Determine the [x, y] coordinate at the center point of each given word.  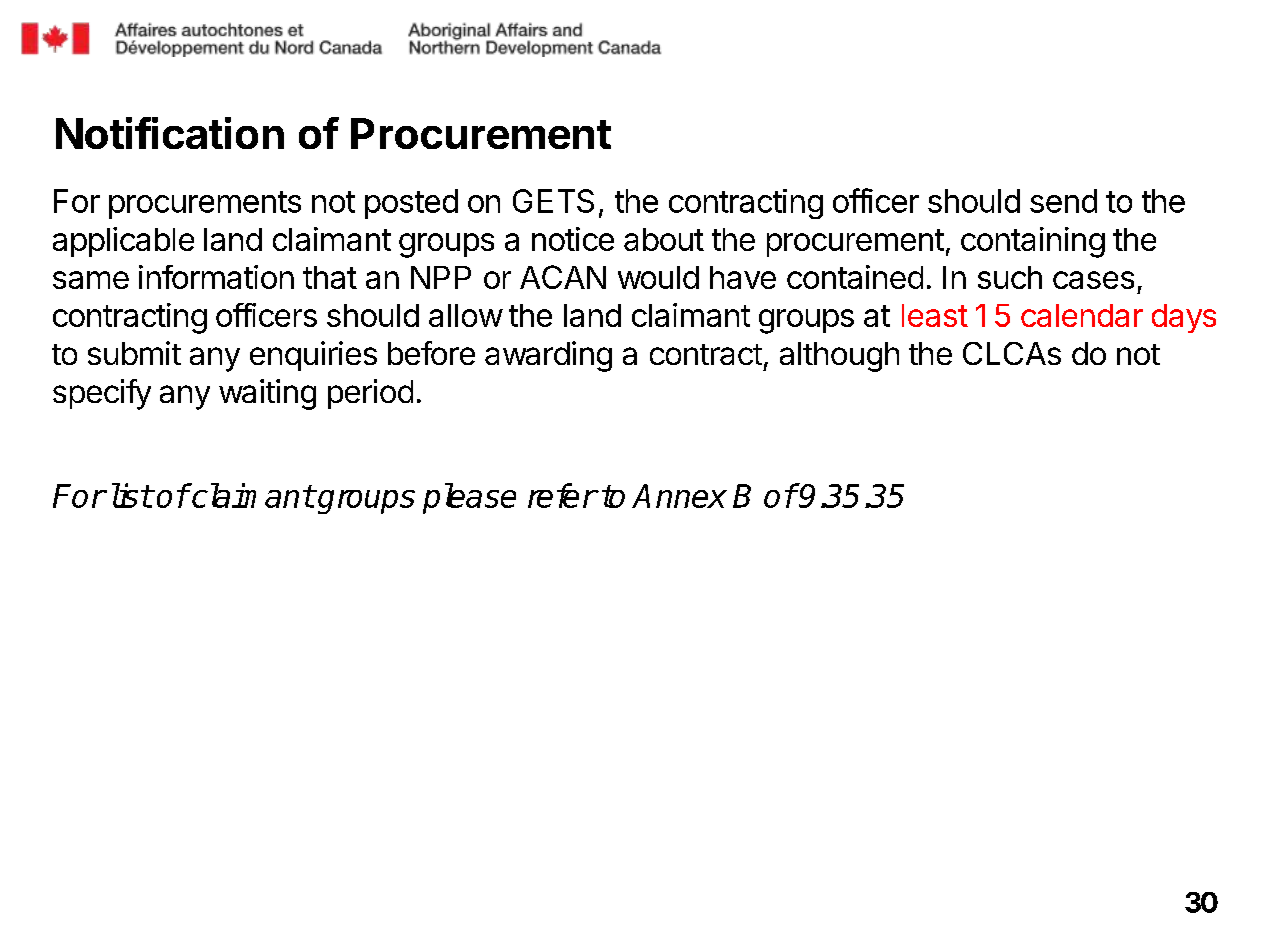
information [216, 277]
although [839, 357]
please [469, 498]
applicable [123, 242]
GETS [553, 201]
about [664, 239]
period [370, 394]
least [935, 315]
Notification [170, 133]
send [1063, 201]
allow [466, 315]
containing [1033, 242]
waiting [267, 394]
